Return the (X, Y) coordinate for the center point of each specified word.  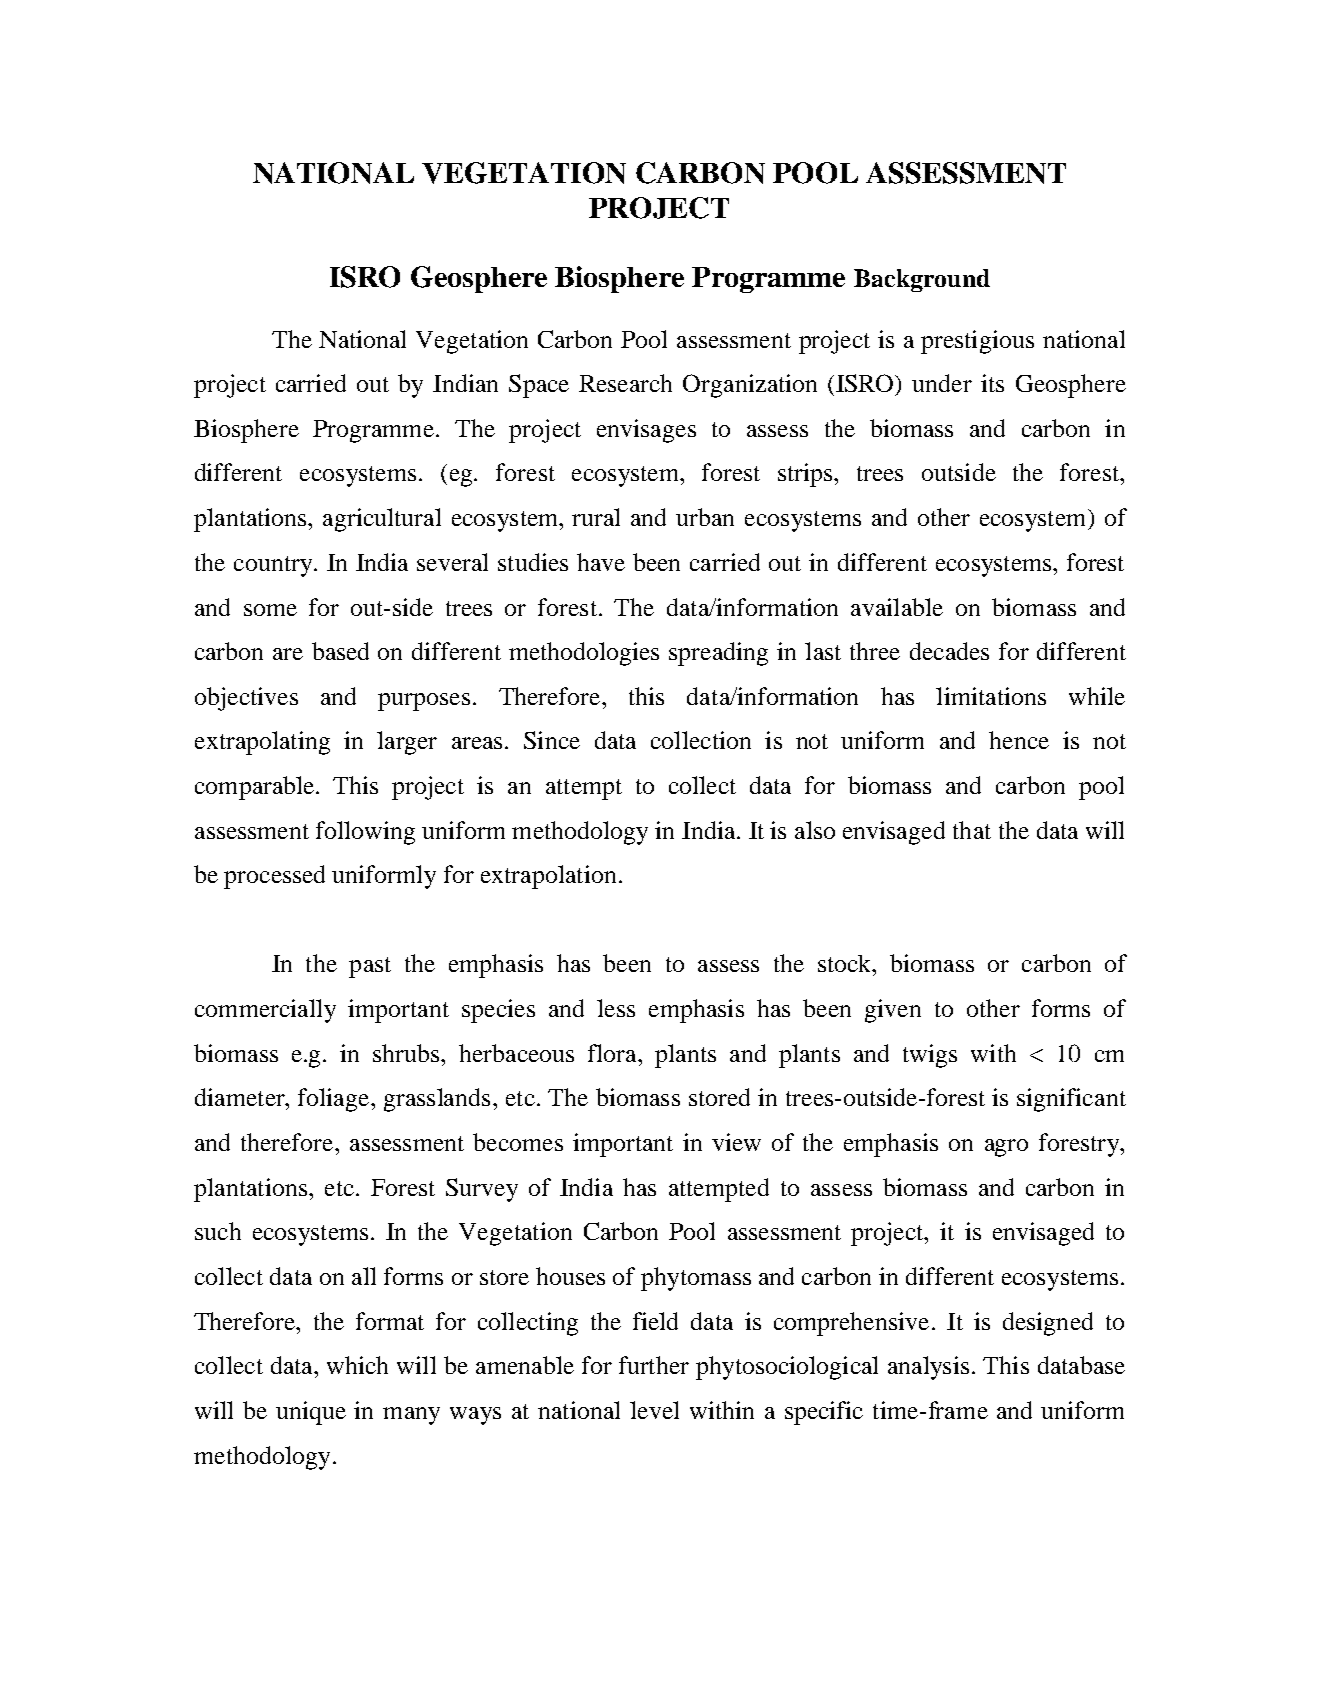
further (654, 1365)
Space (539, 386)
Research (625, 383)
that (972, 830)
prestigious (977, 342)
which (357, 1365)
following (365, 833)
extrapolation (548, 877)
